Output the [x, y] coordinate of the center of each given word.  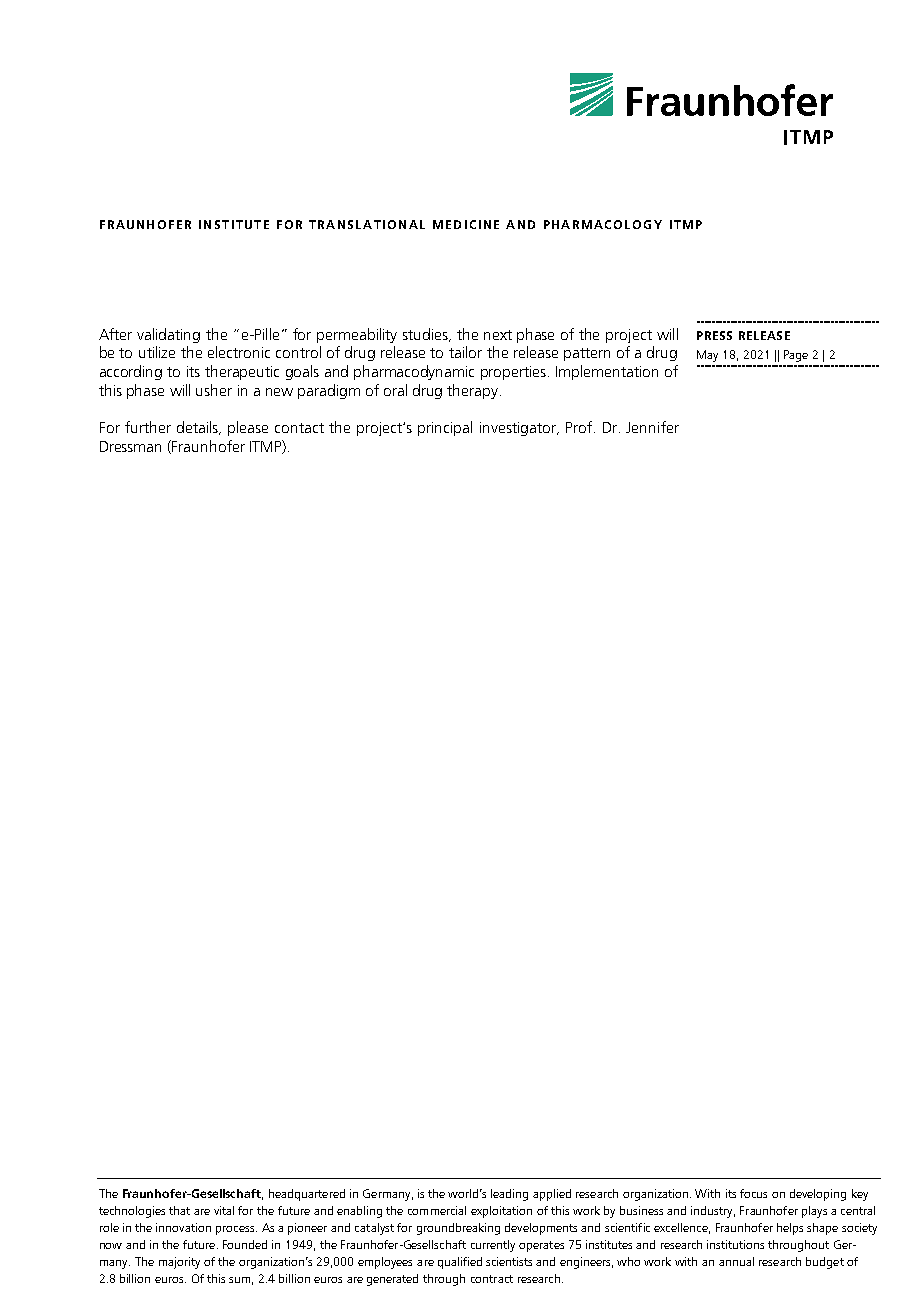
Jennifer [652, 427]
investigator [519, 429]
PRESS [714, 335]
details [198, 428]
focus [753, 1193]
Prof [579, 427]
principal [445, 428]
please [248, 428]
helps [790, 1229]
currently [493, 1246]
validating [168, 335]
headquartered [307, 1195]
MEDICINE [466, 224]
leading [509, 1195]
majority [179, 1263]
